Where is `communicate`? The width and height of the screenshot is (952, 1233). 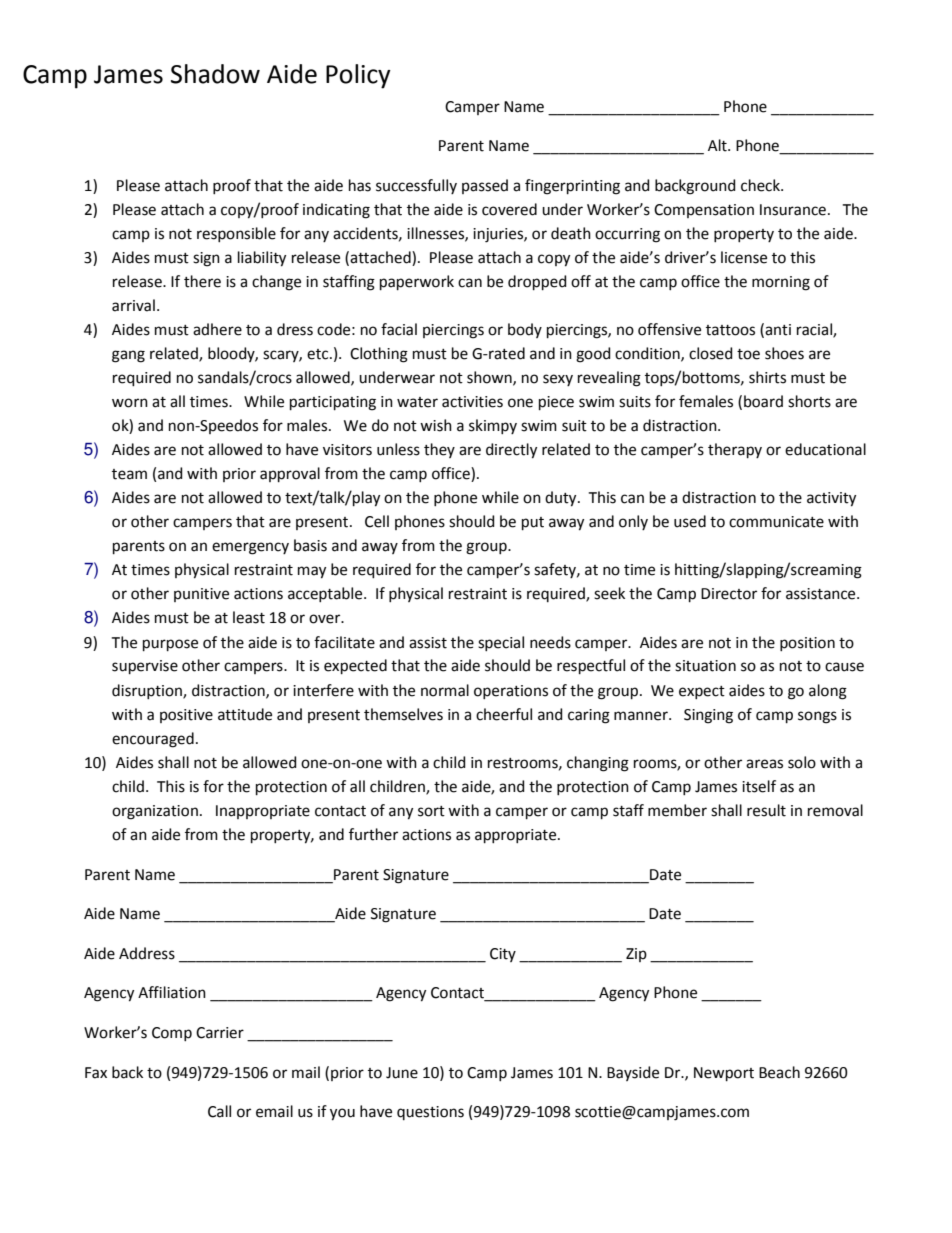 communicate is located at coordinates (776, 522).
